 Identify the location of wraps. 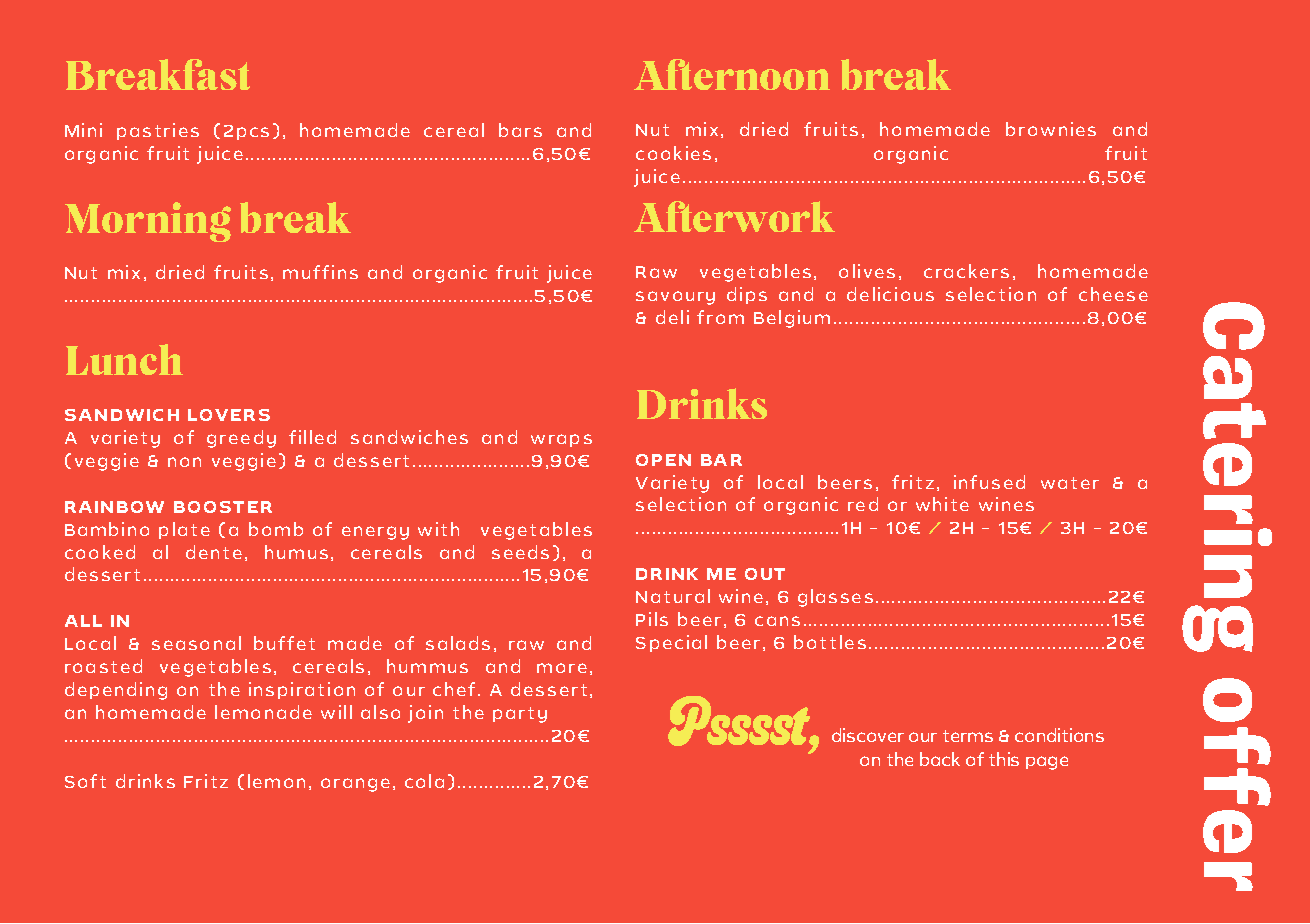
(561, 440).
